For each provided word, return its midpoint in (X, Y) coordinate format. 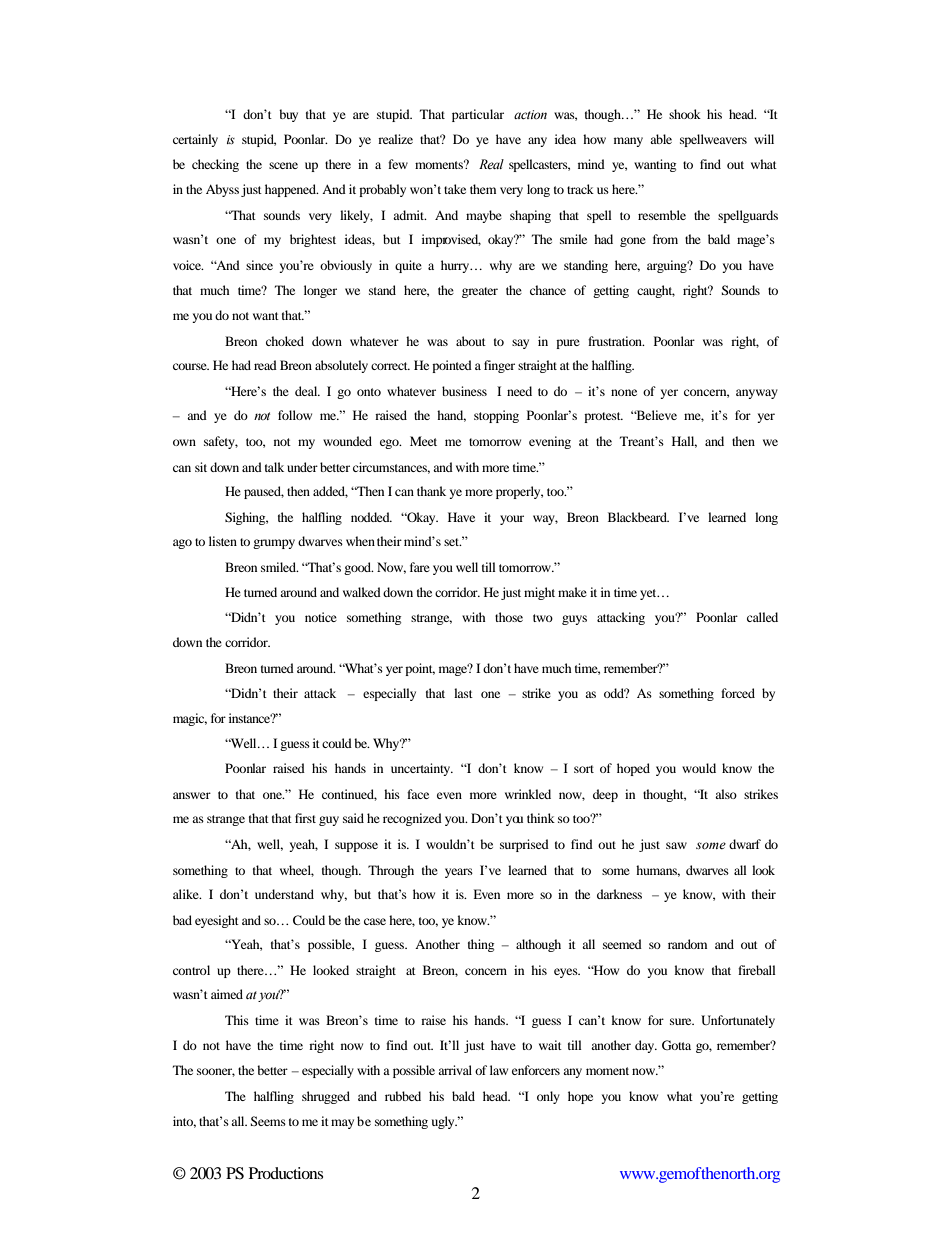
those (509, 617)
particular (478, 115)
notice (321, 617)
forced (738, 693)
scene (283, 165)
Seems (268, 1121)
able (661, 139)
